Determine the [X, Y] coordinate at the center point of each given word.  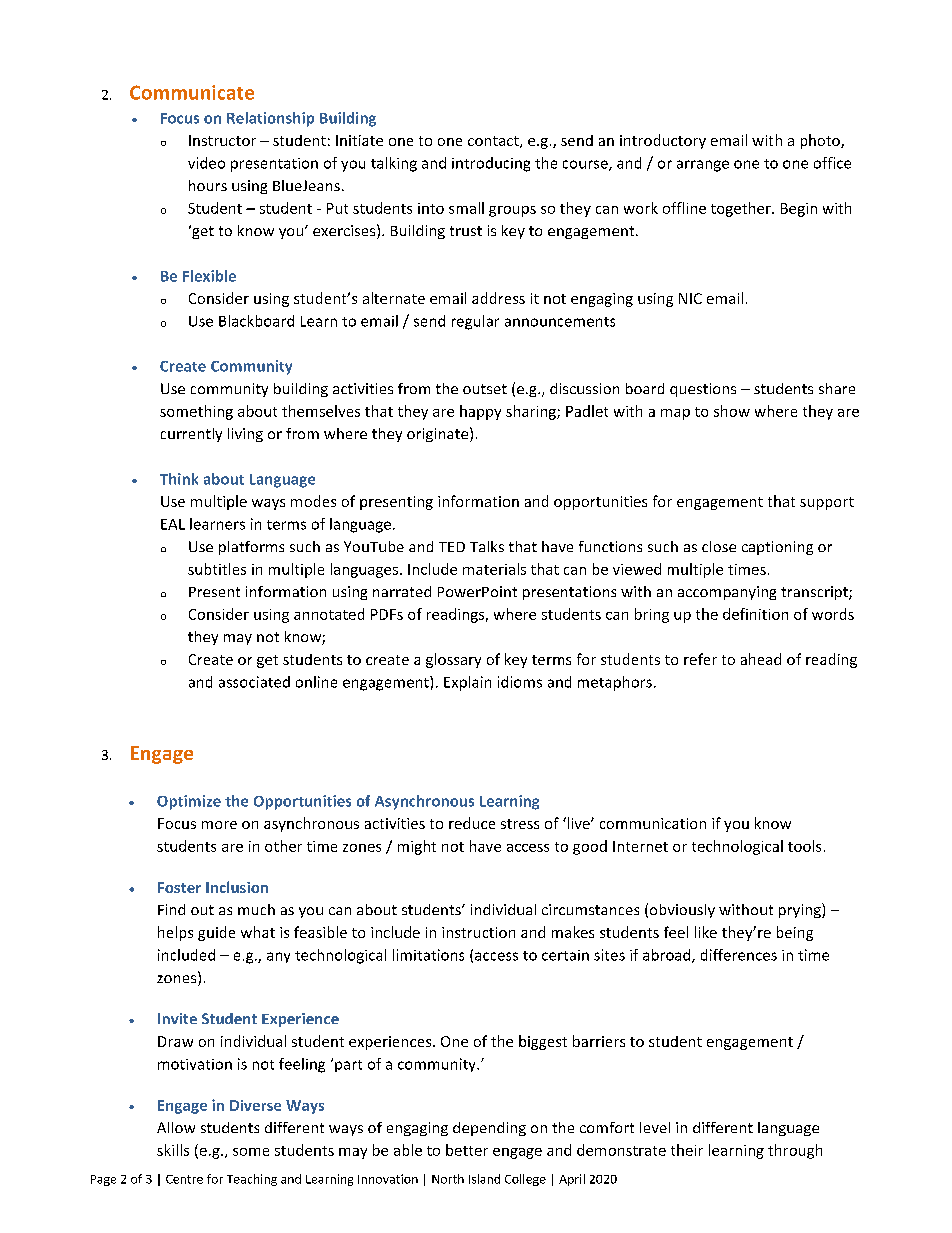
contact [494, 142]
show [732, 411]
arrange [703, 166]
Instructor [222, 140]
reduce [472, 823]
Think [179, 479]
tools [804, 846]
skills [173, 1150]
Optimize [189, 802]
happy [480, 412]
